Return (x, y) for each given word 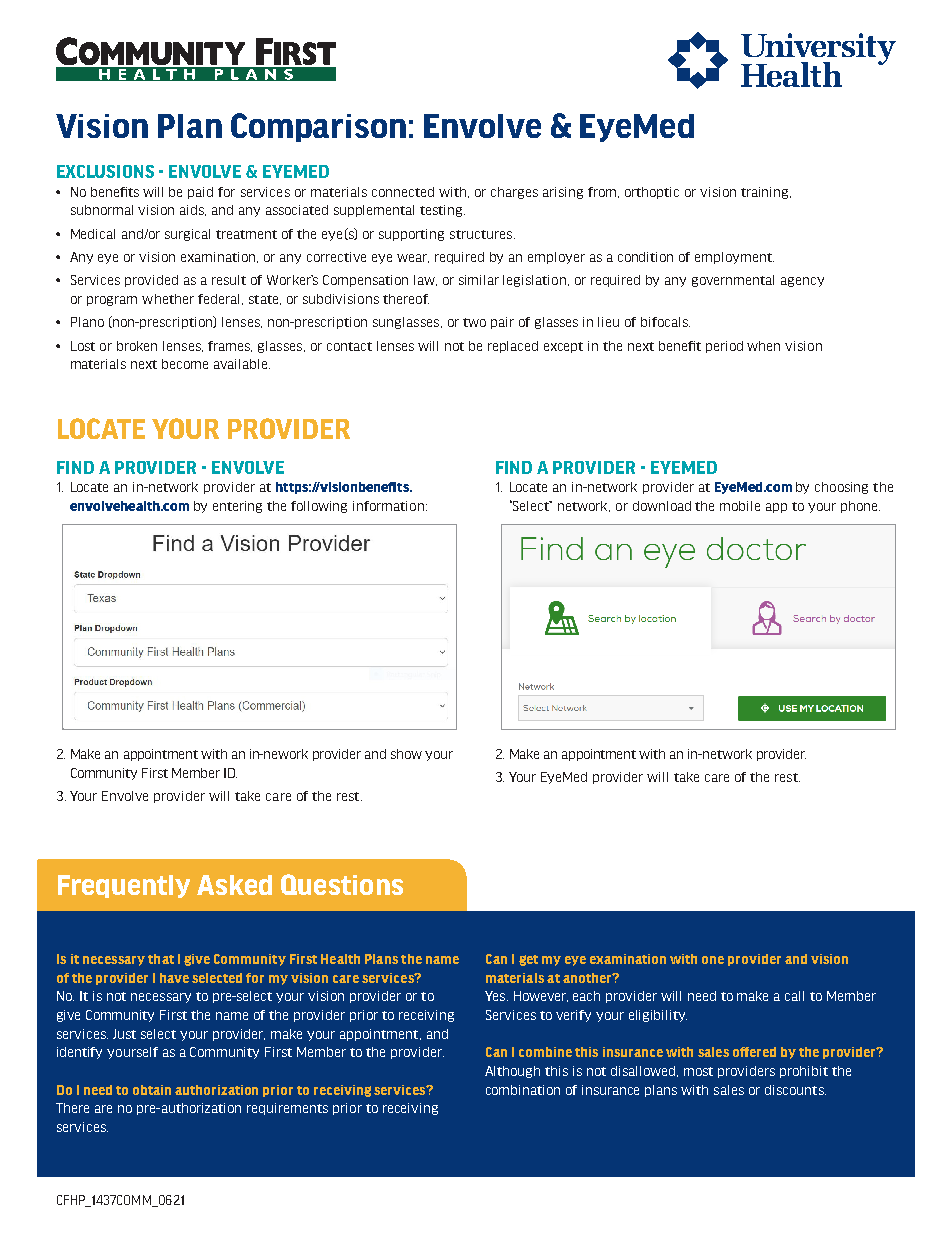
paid (200, 193)
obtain (152, 1090)
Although (512, 1072)
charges (514, 193)
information (388, 506)
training (766, 193)
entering (237, 507)
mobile (740, 506)
